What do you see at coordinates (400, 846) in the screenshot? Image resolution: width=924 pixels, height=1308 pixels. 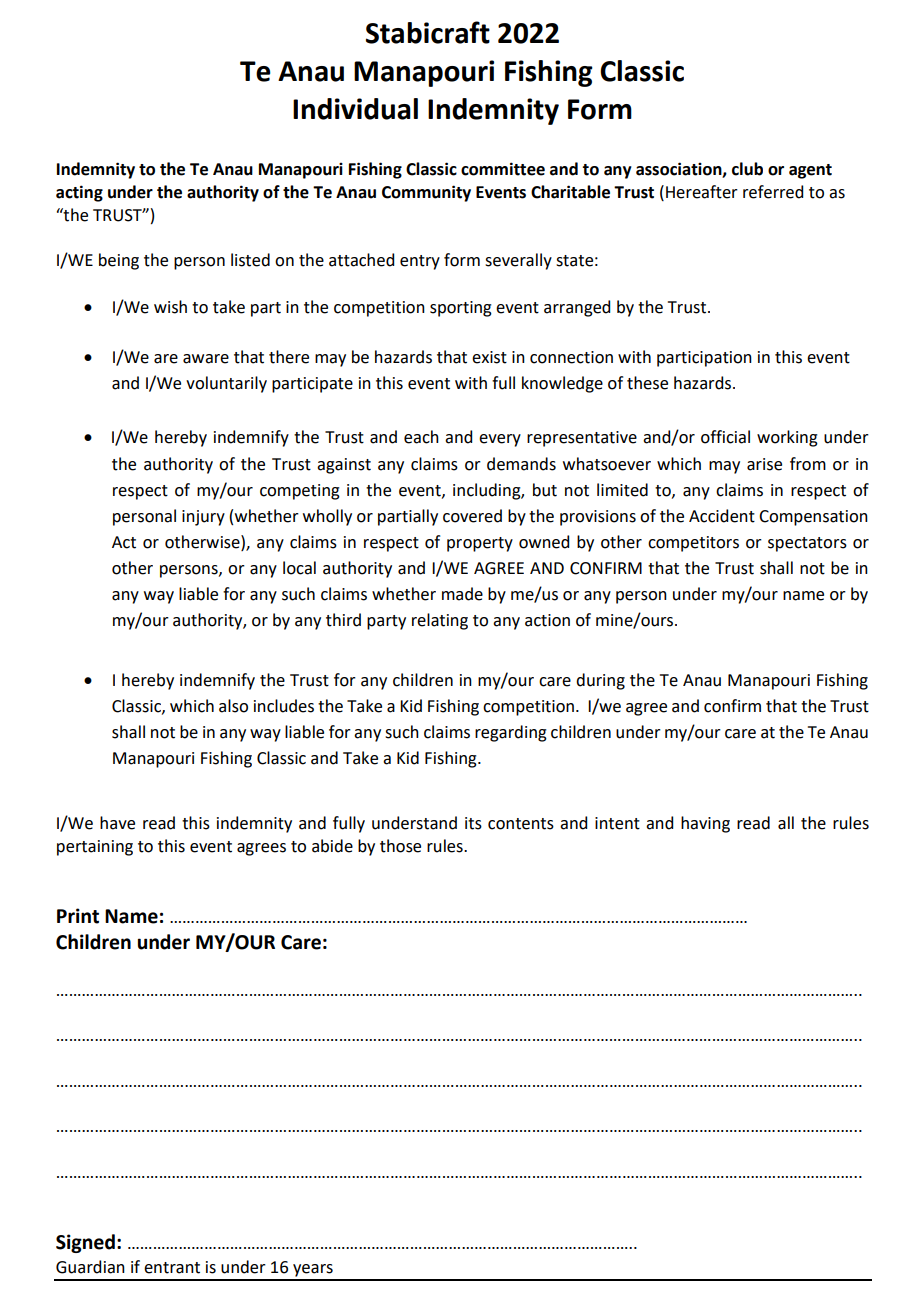 I see `those` at bounding box center [400, 846].
